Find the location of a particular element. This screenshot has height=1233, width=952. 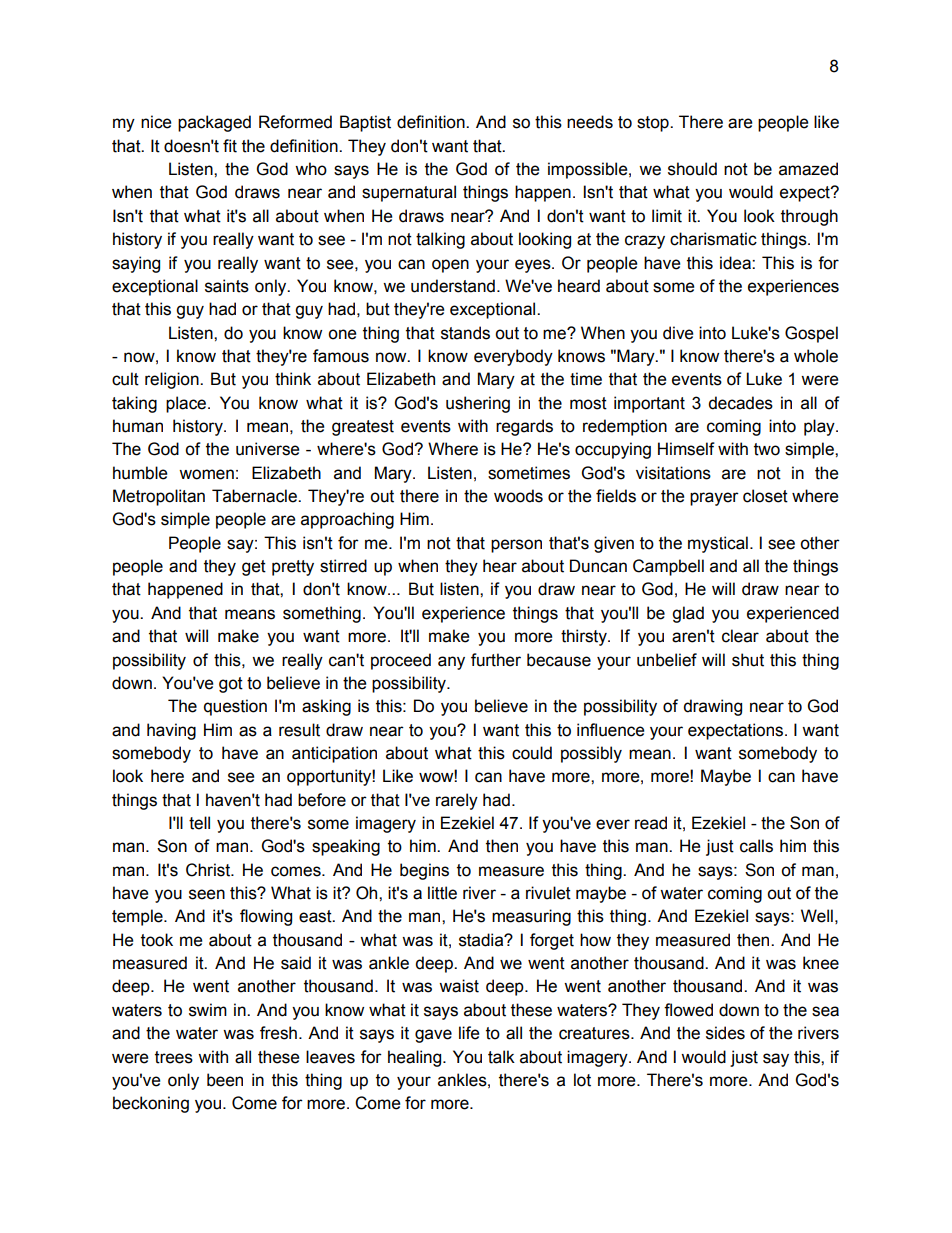

life is located at coordinates (469, 1033).
